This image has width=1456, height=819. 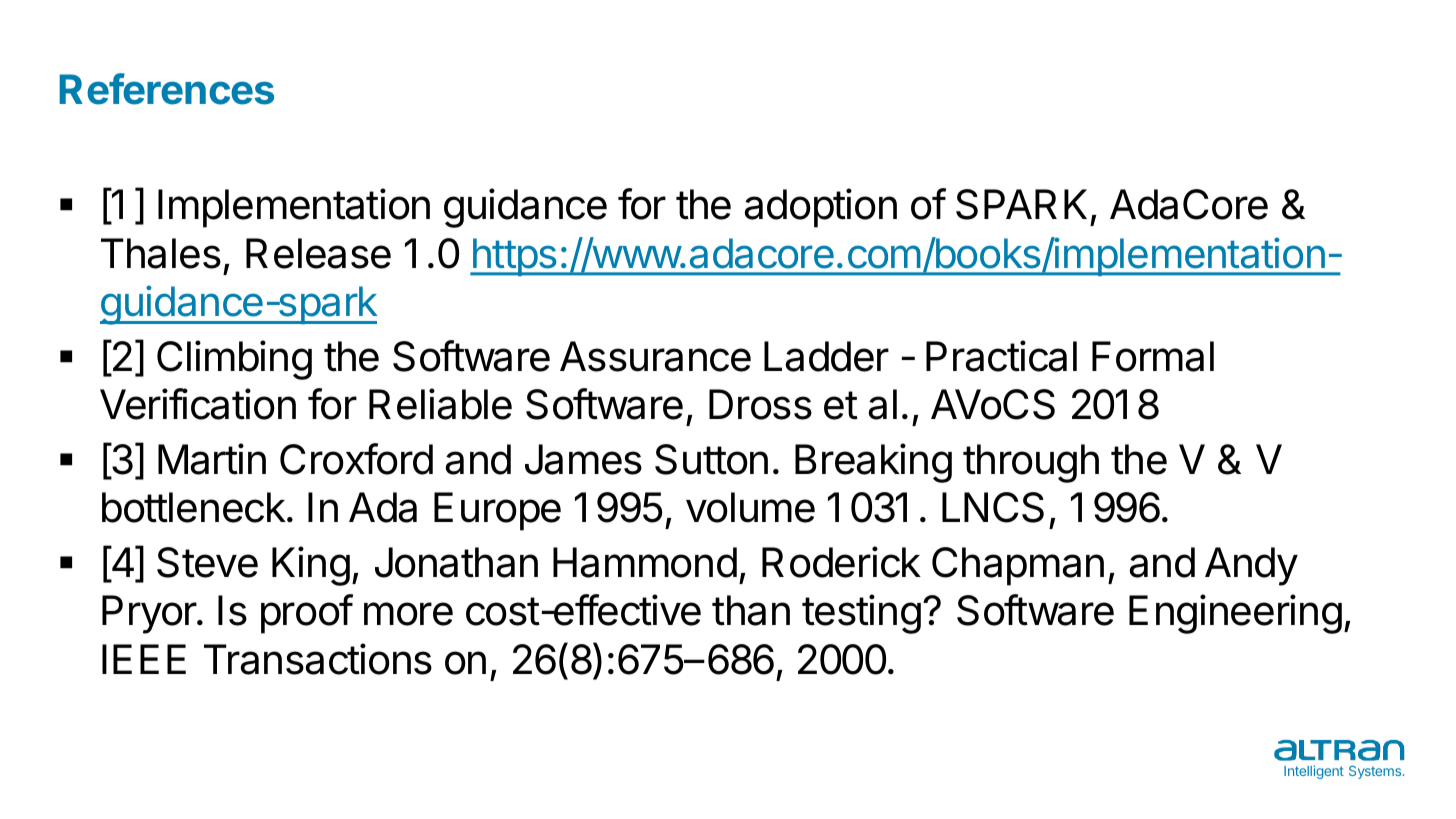 What do you see at coordinates (760, 404) in the image?
I see `Dross` at bounding box center [760, 404].
